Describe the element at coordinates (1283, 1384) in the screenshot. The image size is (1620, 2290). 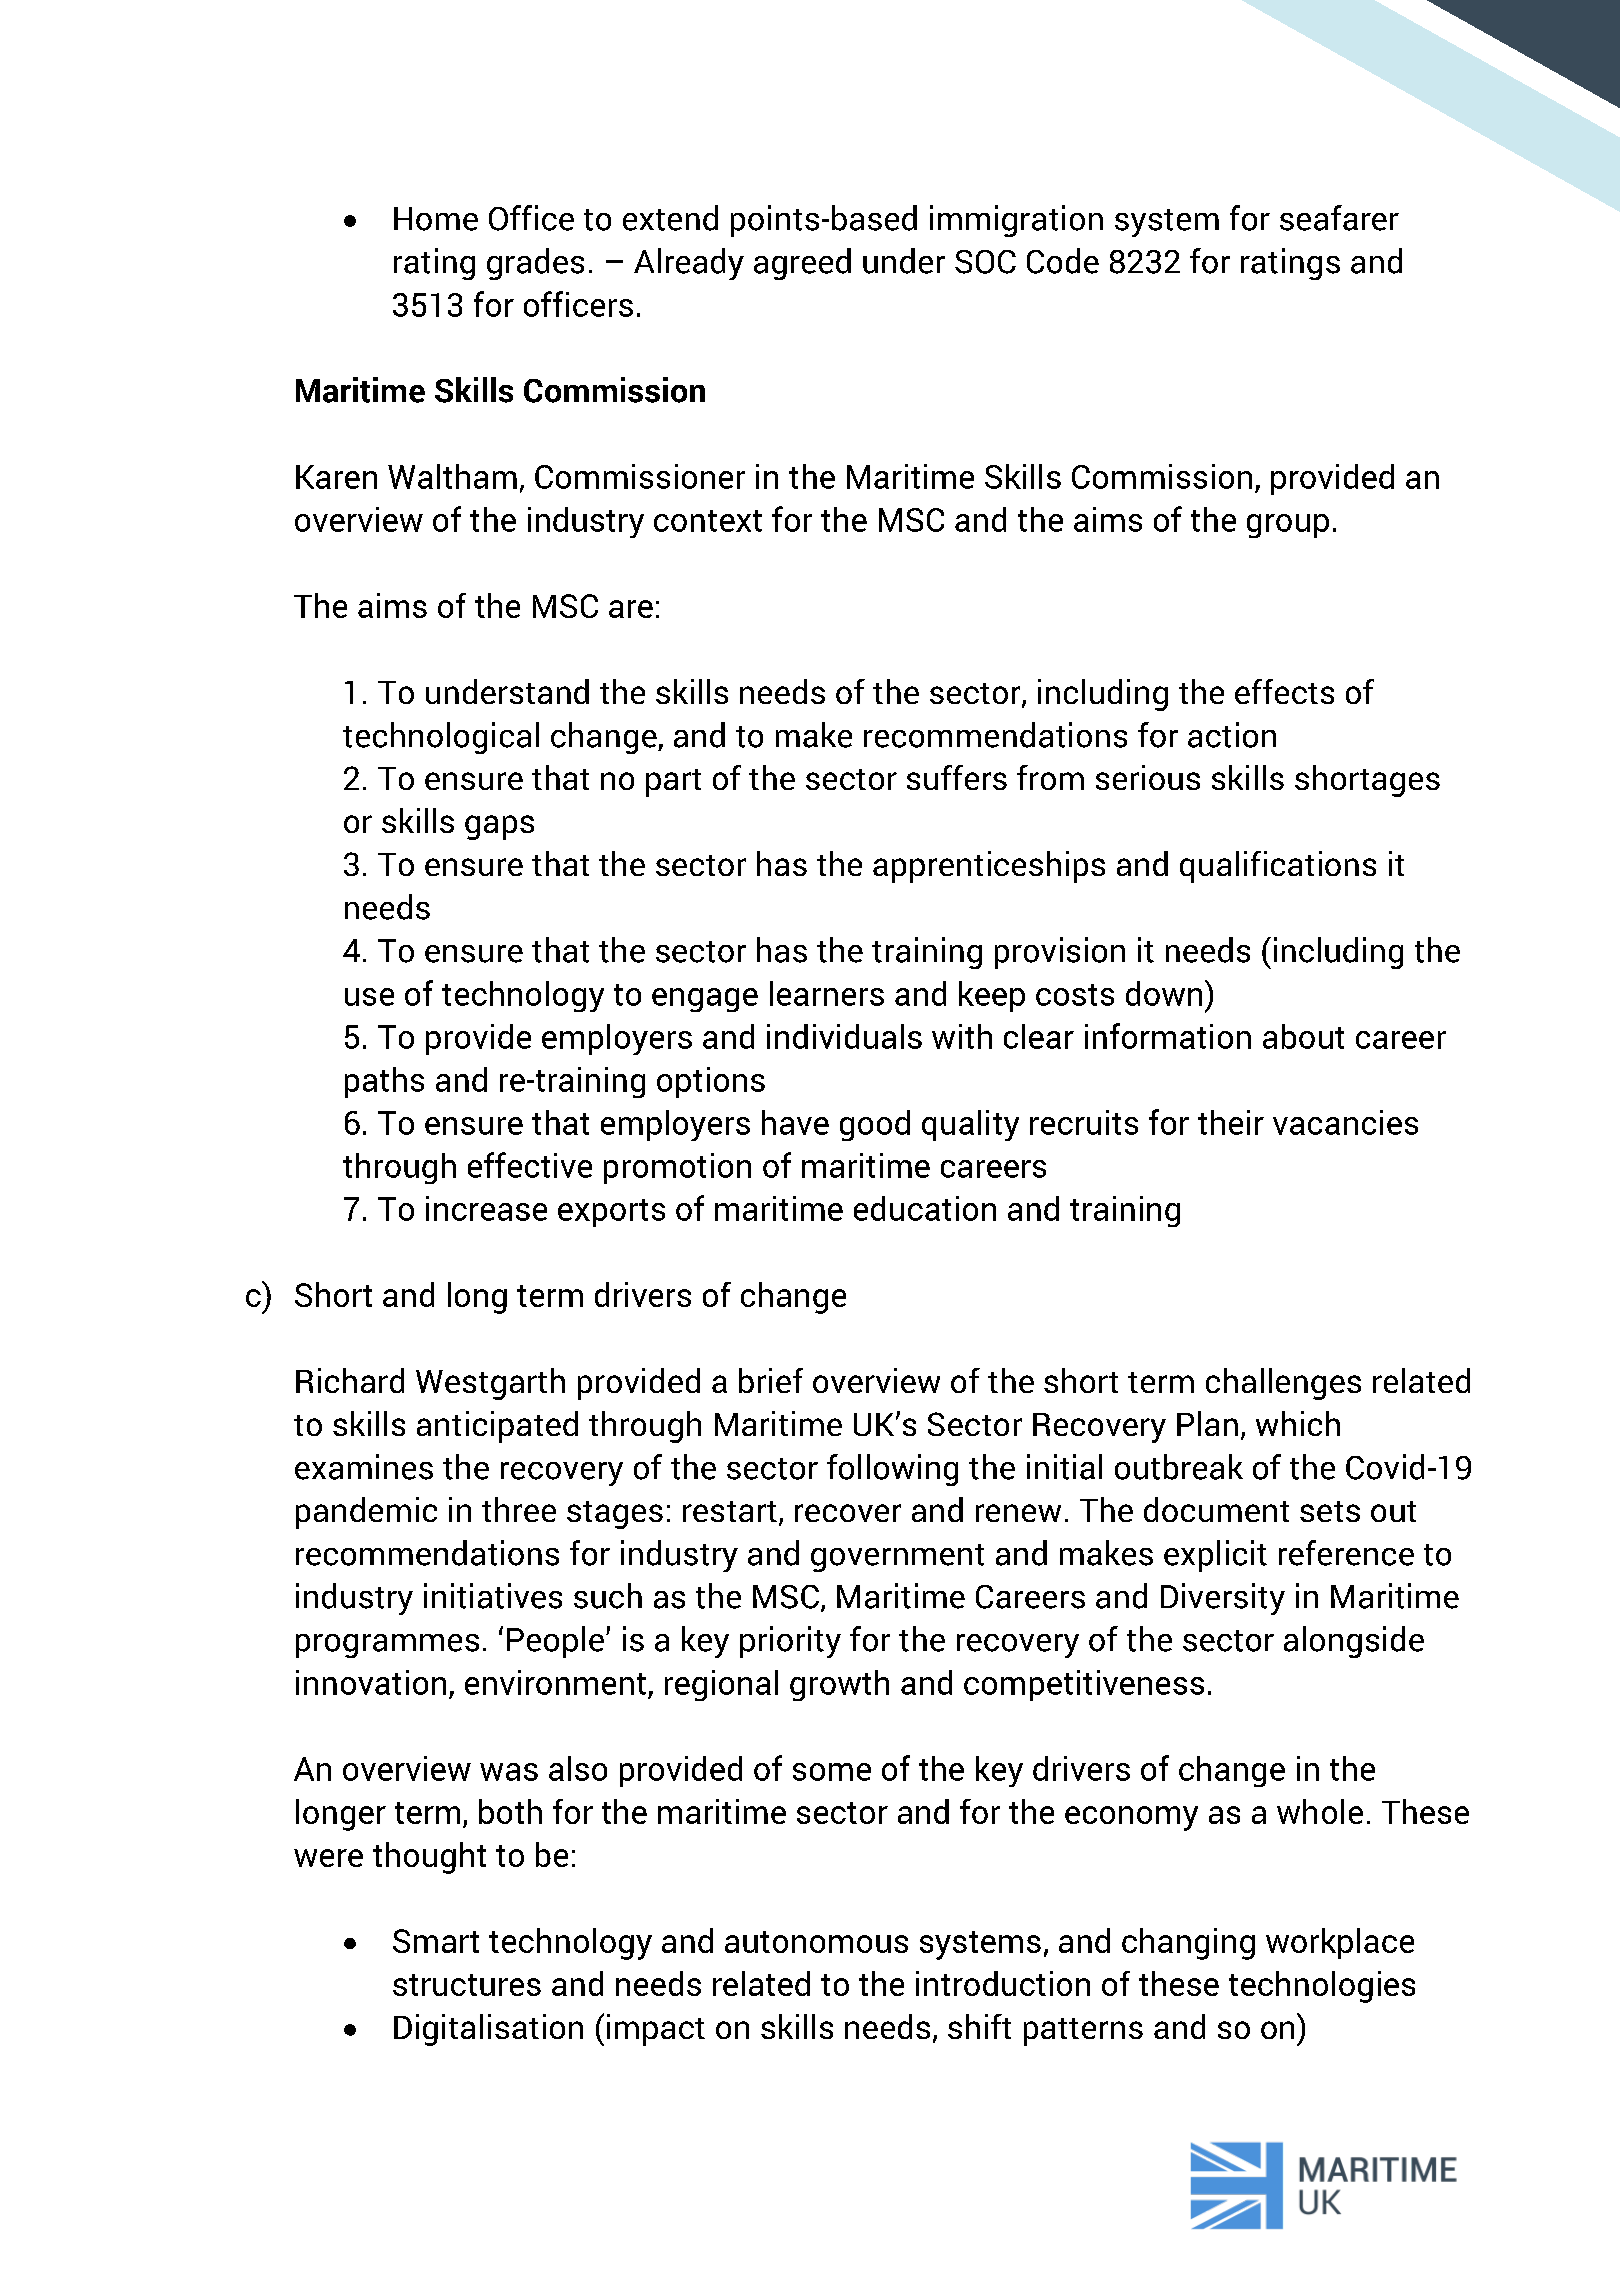
I see `challenges` at that location.
